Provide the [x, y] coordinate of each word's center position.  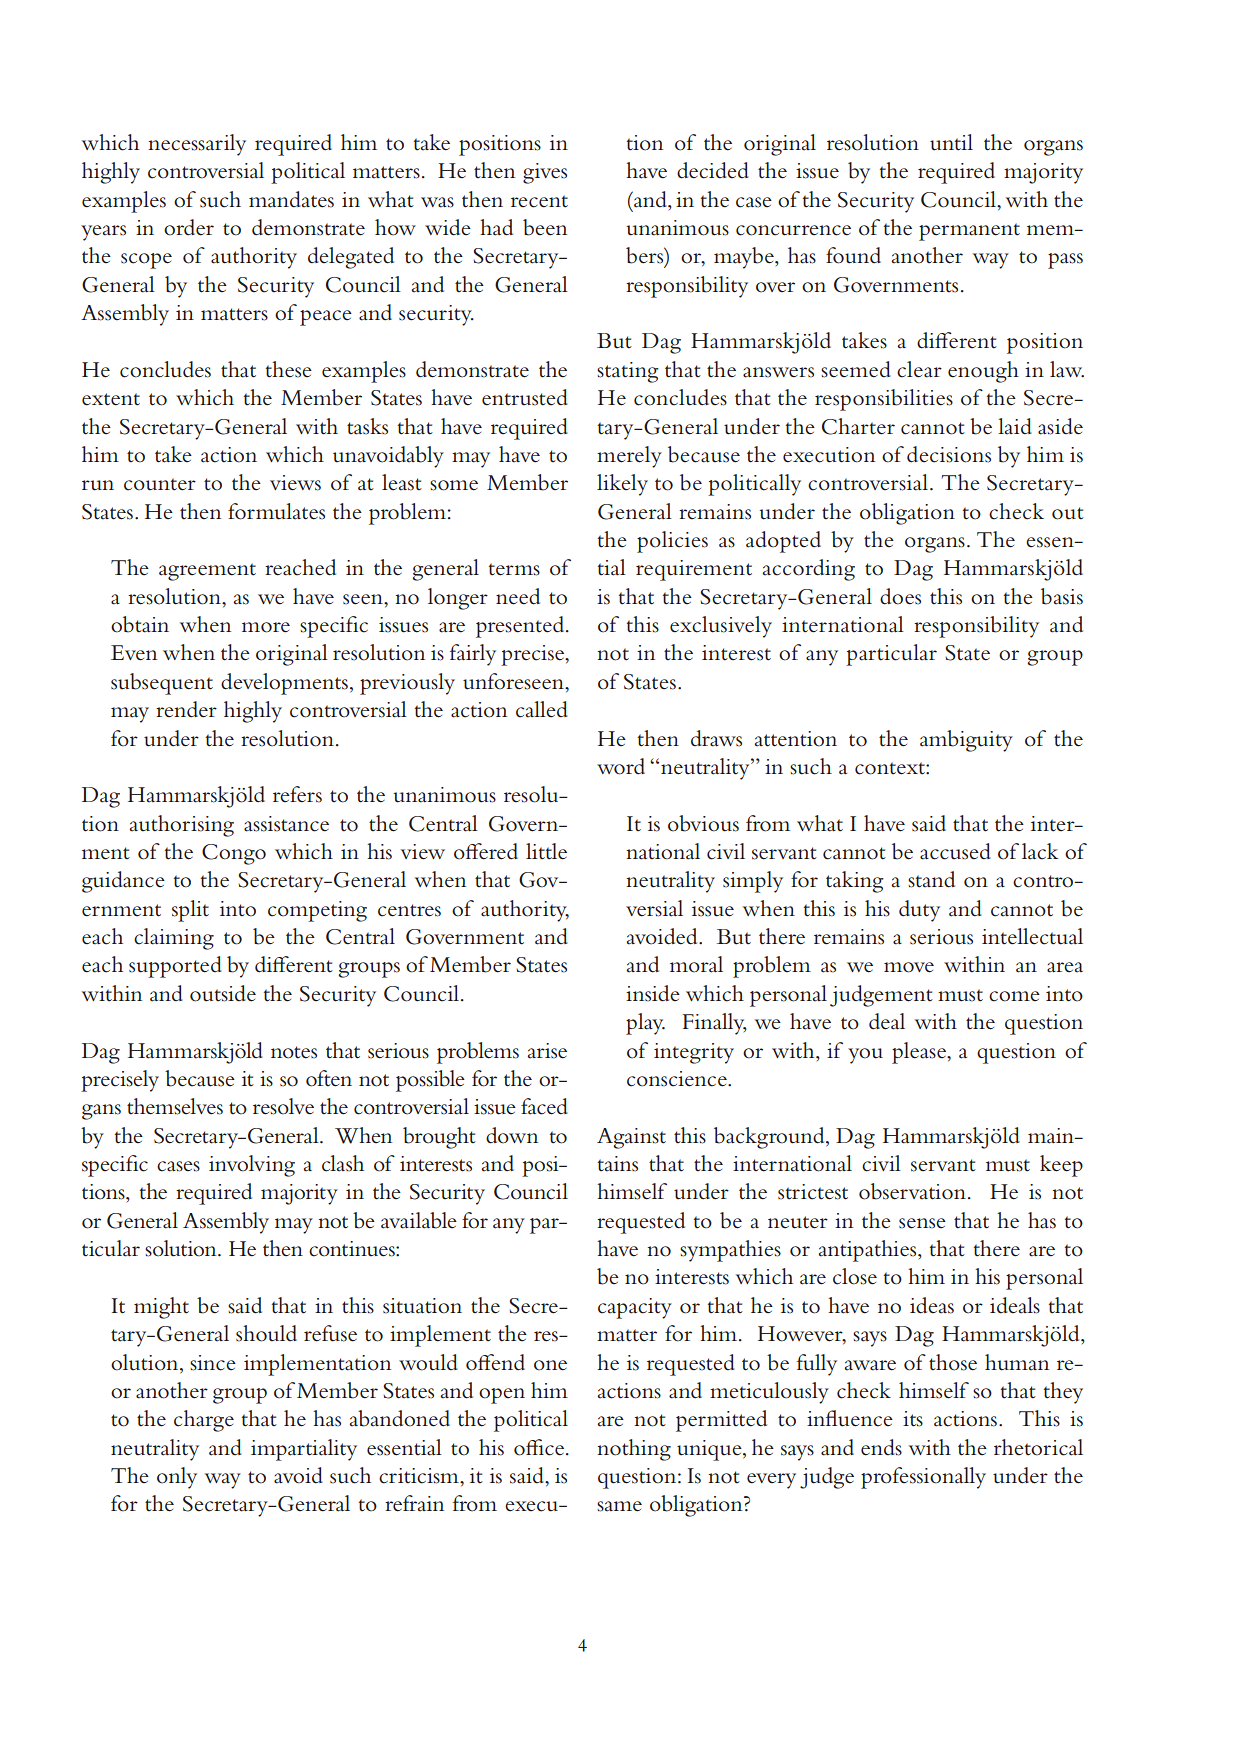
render [186, 709]
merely [629, 457]
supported [175, 967]
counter [160, 484]
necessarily [197, 145]
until [951, 142]
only [177, 1478]
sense [922, 1223]
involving [252, 1166]
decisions [949, 454]
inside [653, 993]
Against [631, 1138]
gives [545, 173]
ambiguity [966, 741]
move [909, 967]
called [542, 709]
